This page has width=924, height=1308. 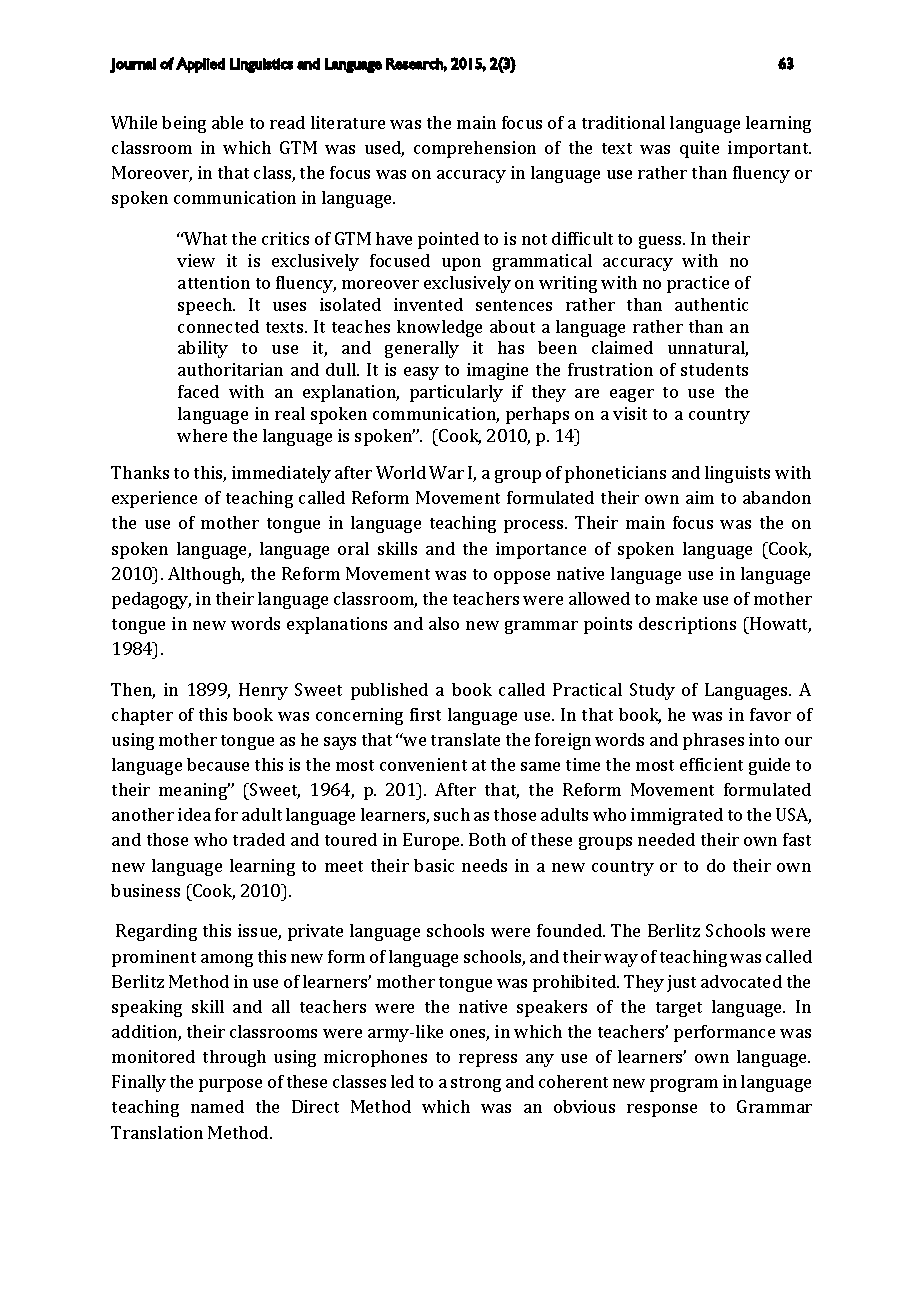 What do you see at coordinates (475, 149) in the page?
I see `comprehension` at bounding box center [475, 149].
